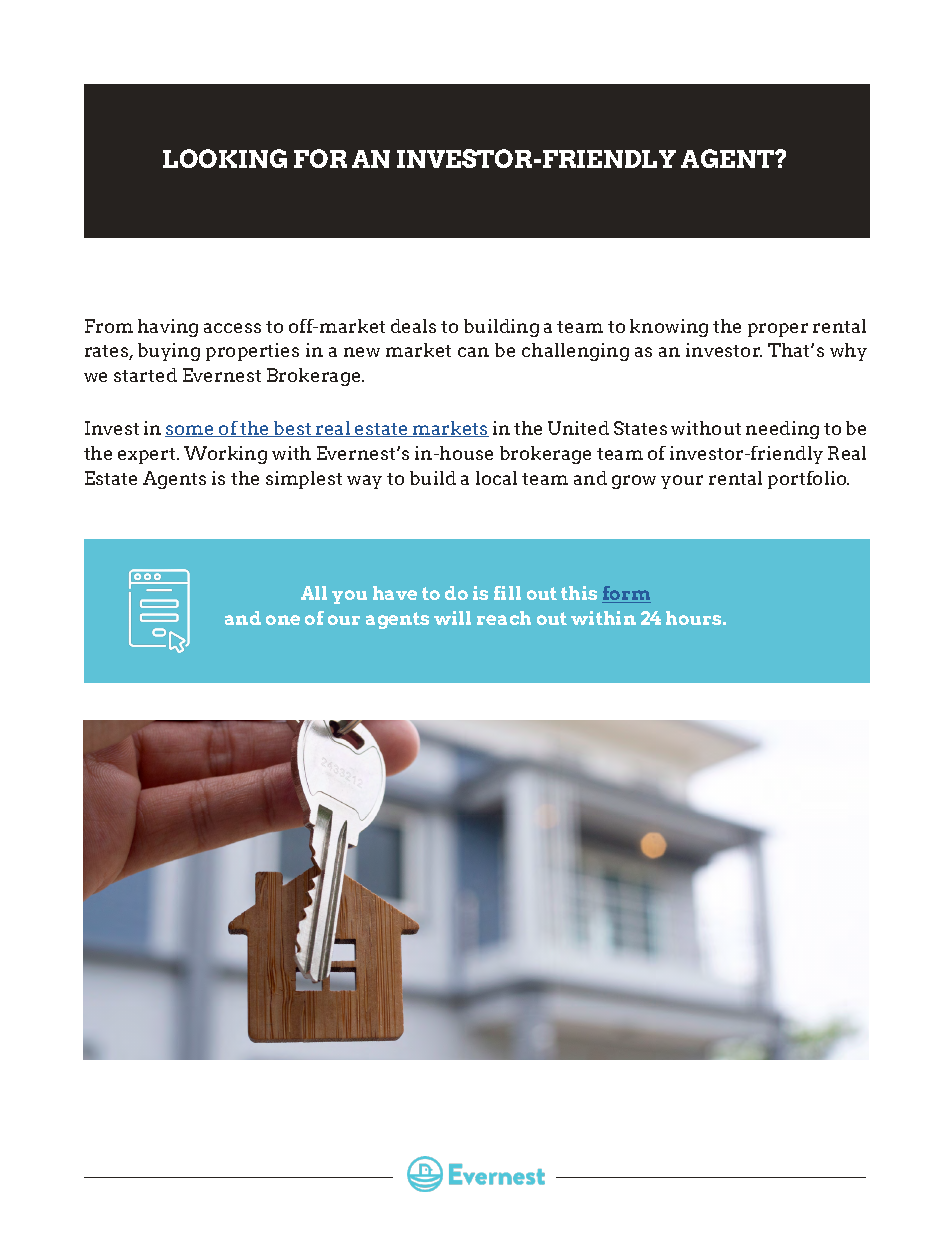 The width and height of the screenshot is (952, 1233). What do you see at coordinates (190, 431) in the screenshot?
I see `some` at bounding box center [190, 431].
